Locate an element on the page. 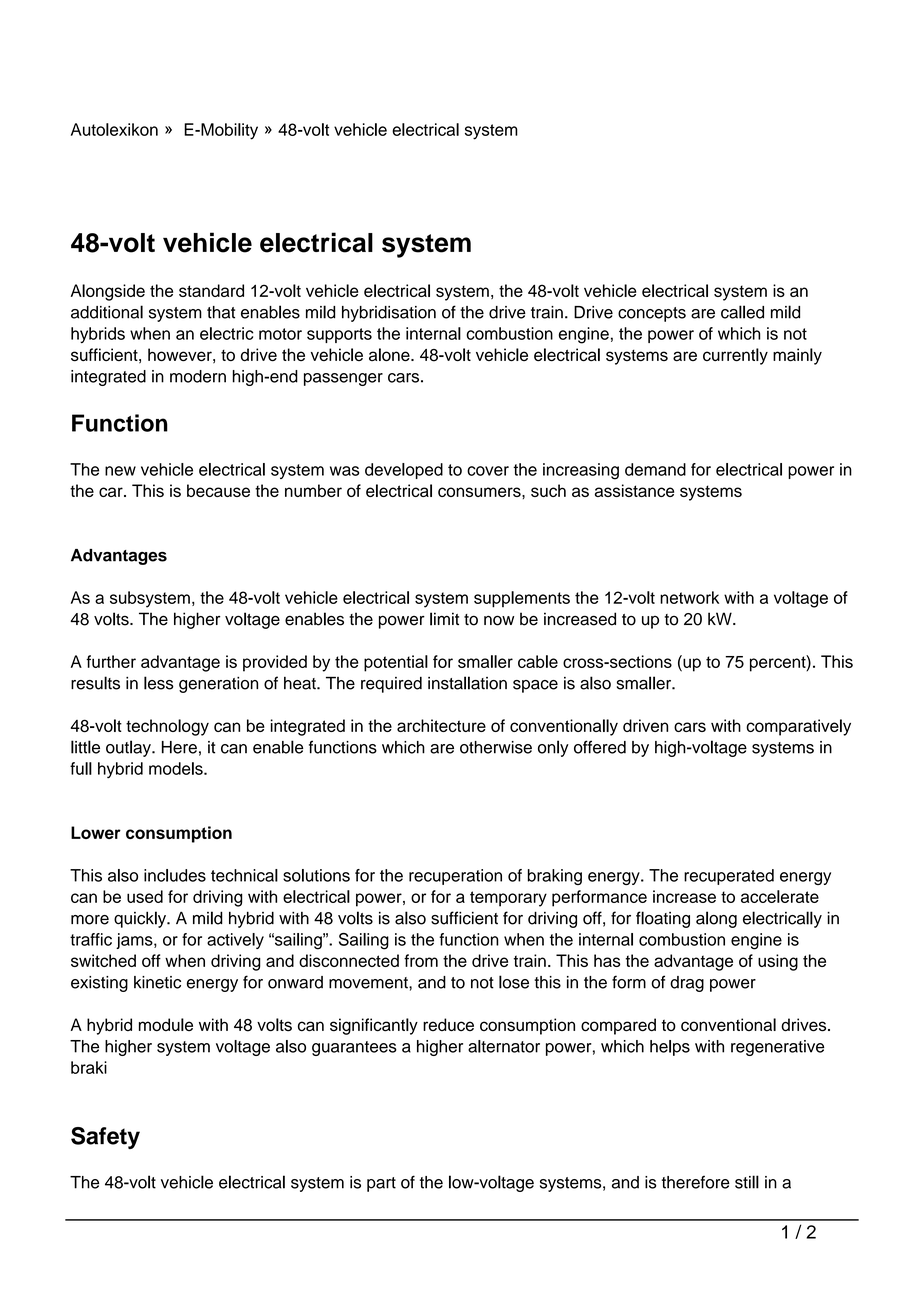 The width and height of the image is (924, 1308). that is located at coordinates (221, 312).
